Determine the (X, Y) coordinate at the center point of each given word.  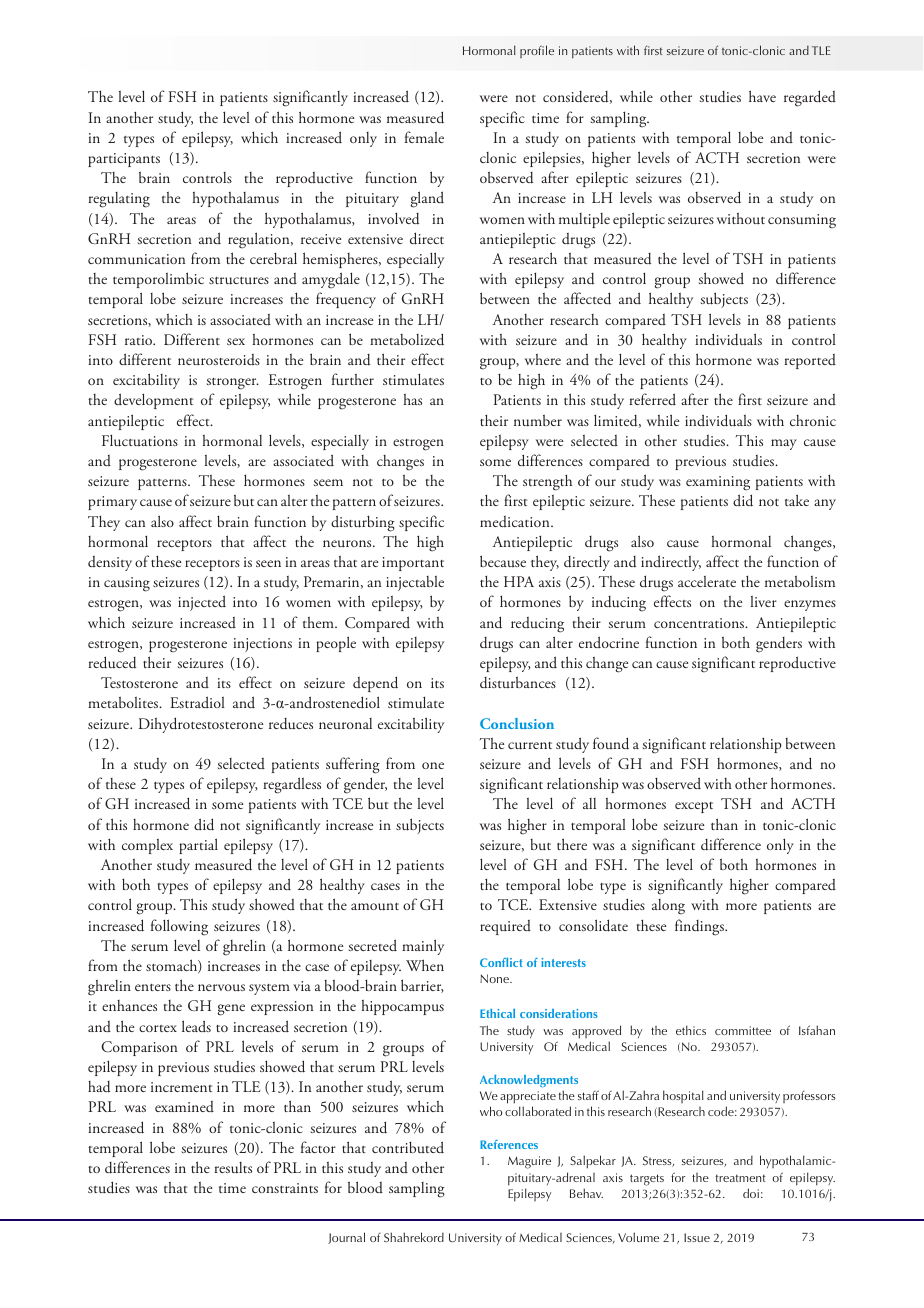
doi (751, 1193)
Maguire (529, 1162)
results (233, 1168)
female (424, 137)
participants (124, 160)
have (762, 96)
